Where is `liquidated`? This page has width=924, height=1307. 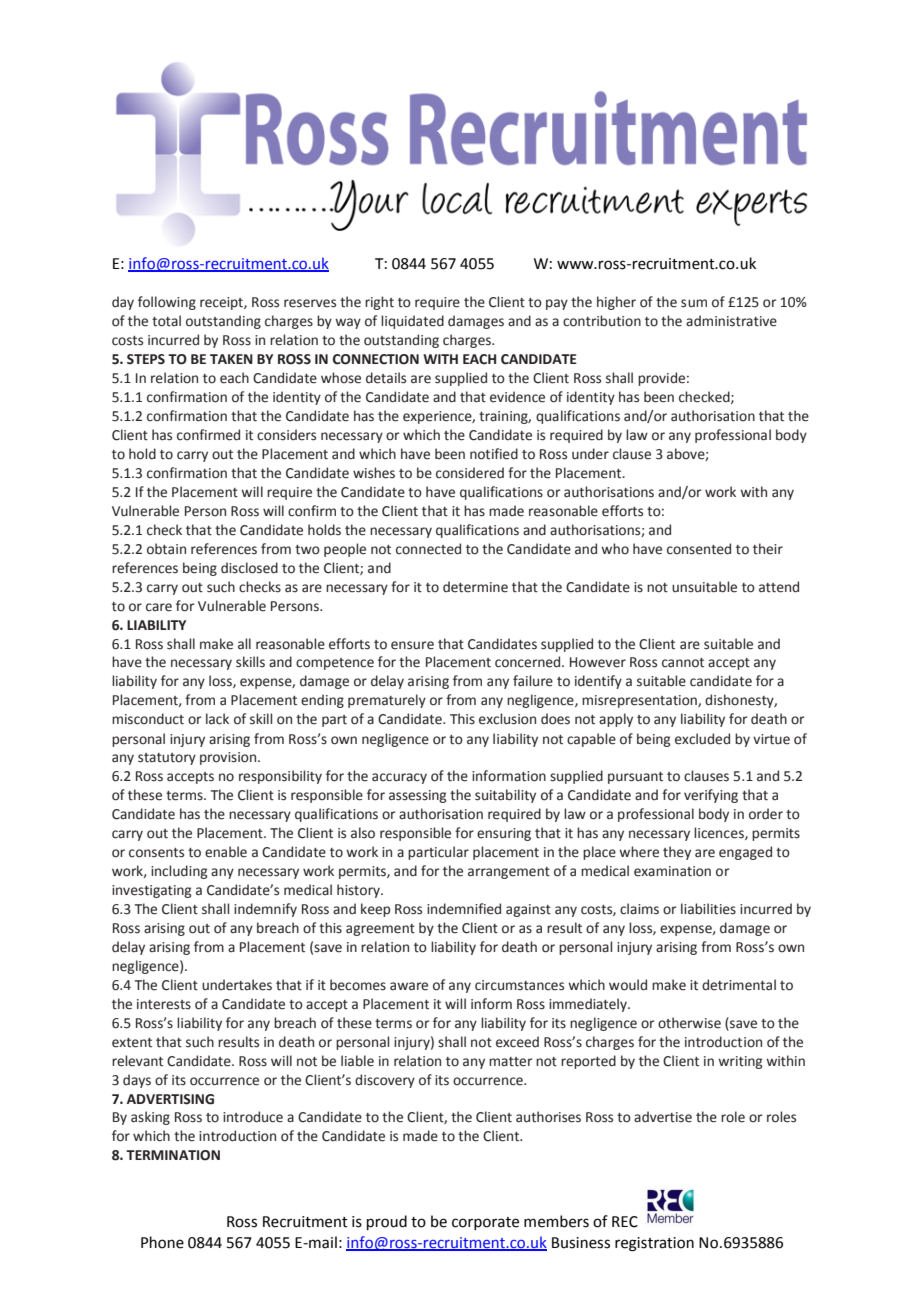 liquidated is located at coordinates (412, 322).
